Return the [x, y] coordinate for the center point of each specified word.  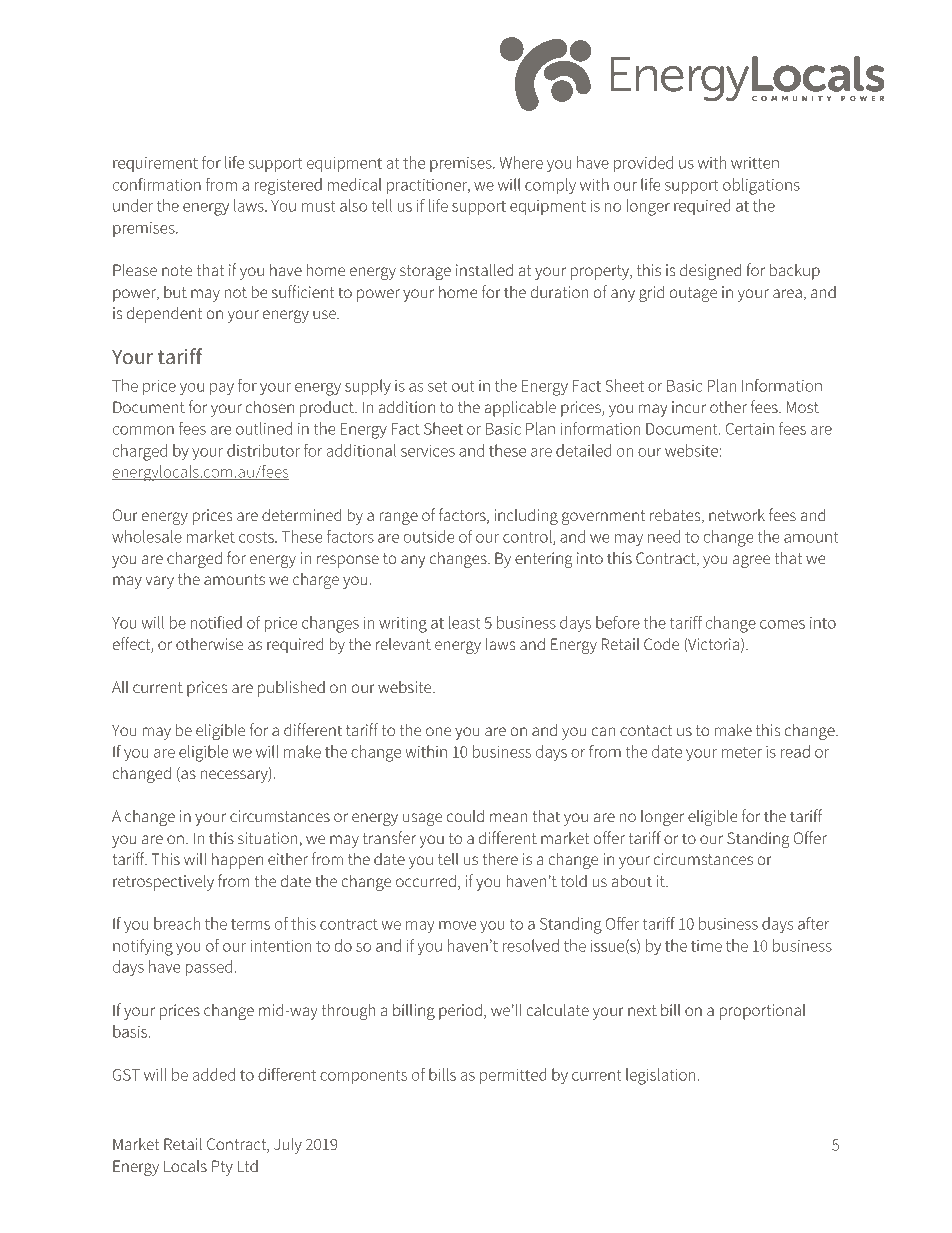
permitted [513, 1076]
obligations [761, 186]
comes [782, 624]
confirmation [157, 184]
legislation [660, 1076]
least [464, 622]
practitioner [428, 186]
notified [216, 622]
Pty [222, 1168]
